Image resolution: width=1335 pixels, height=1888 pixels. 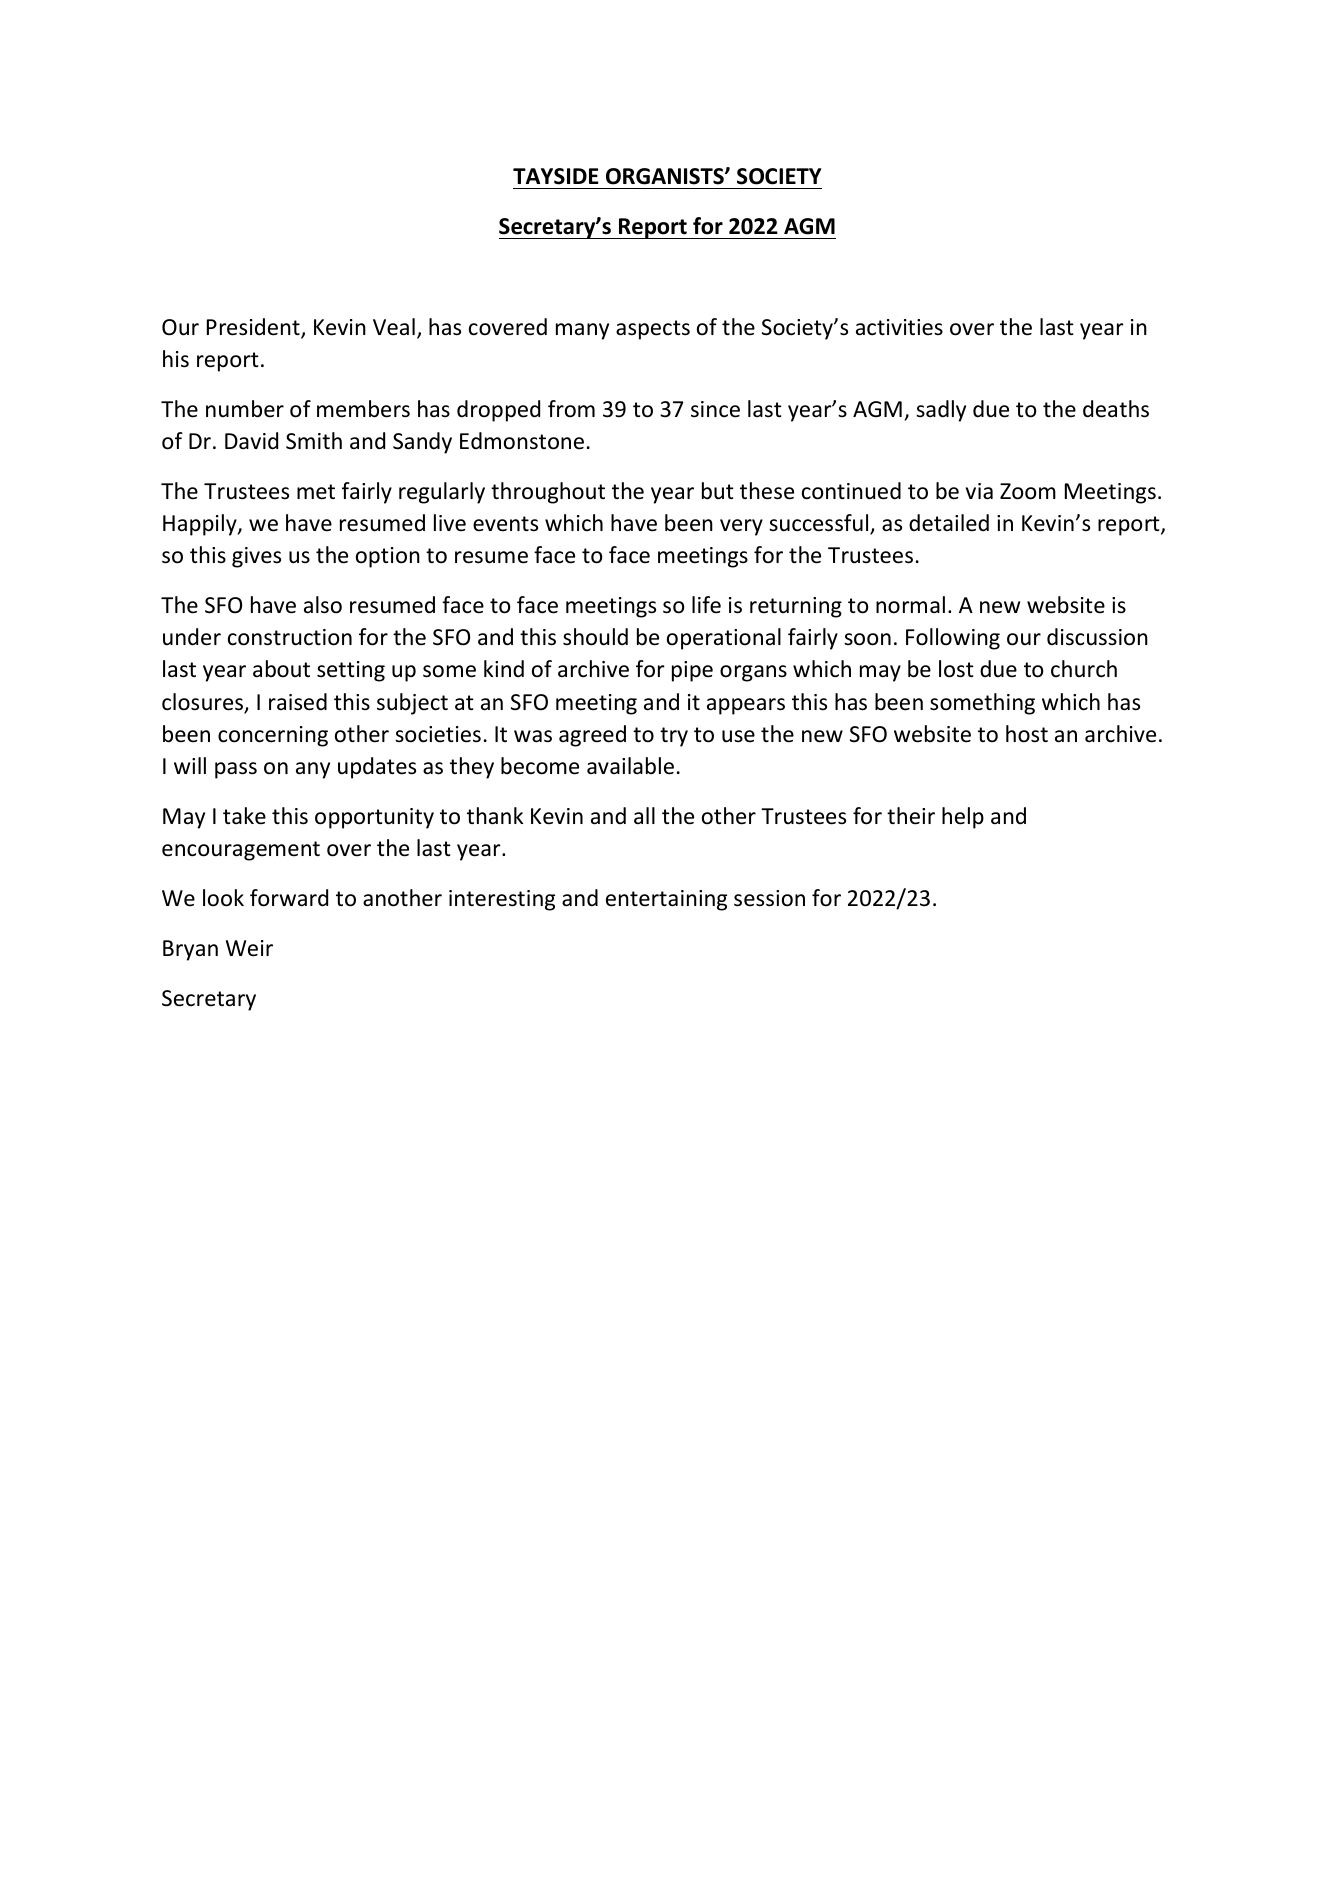 I want to click on President, so click(x=254, y=328).
